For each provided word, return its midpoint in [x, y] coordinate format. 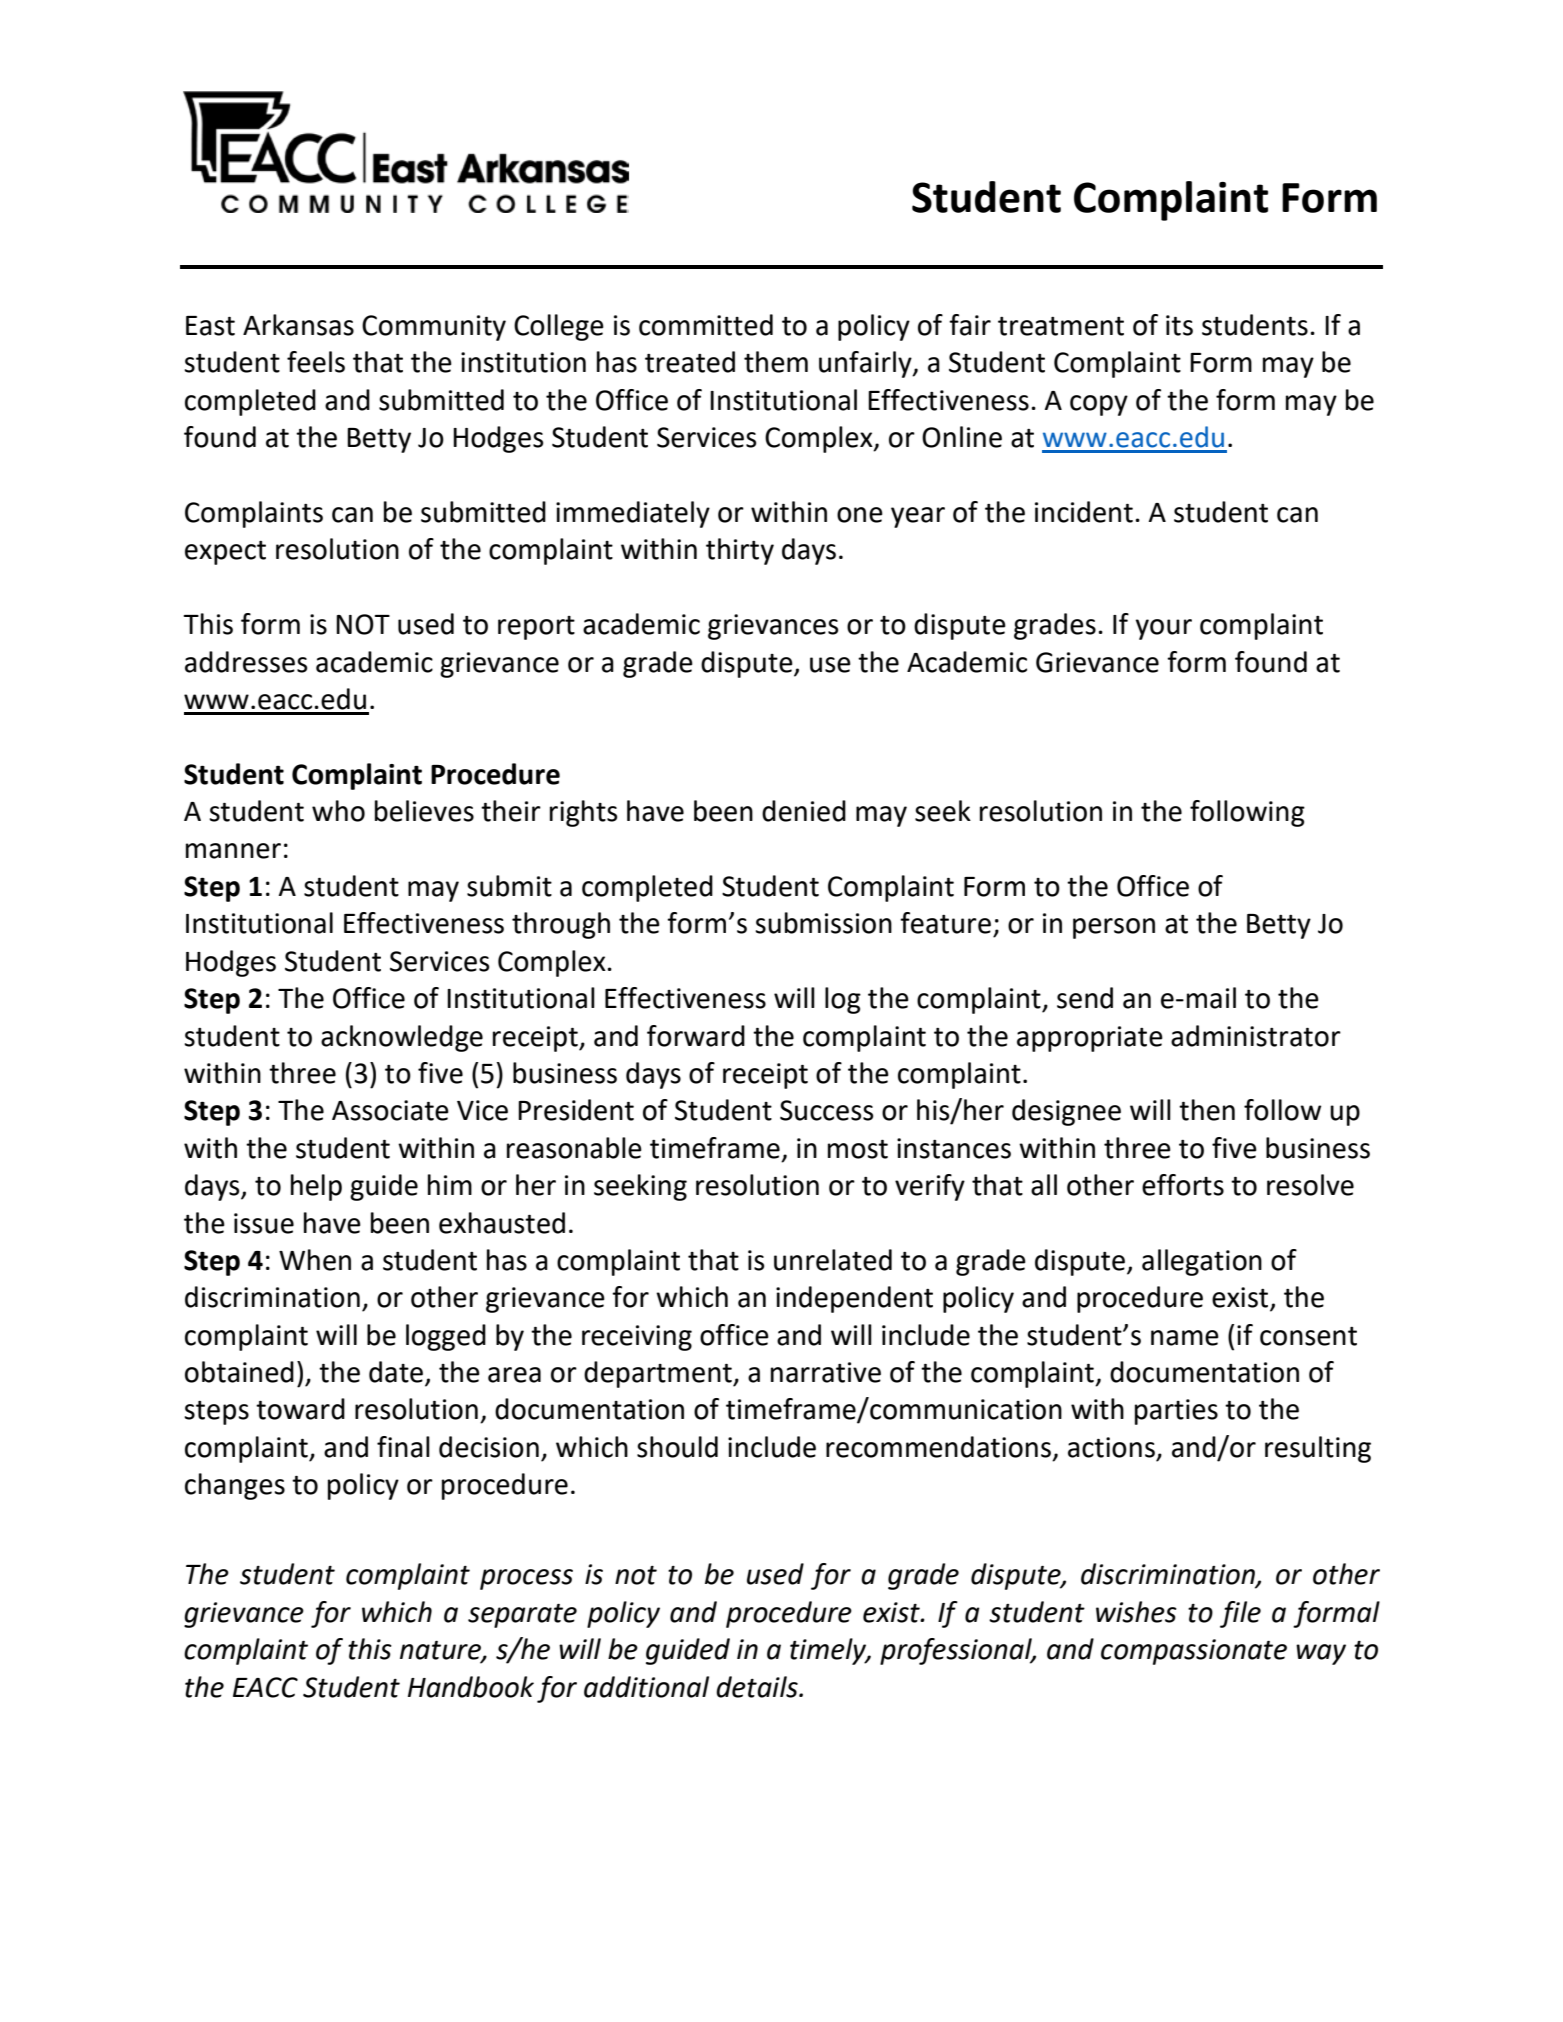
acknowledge [402, 1038]
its [1179, 325]
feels [316, 362]
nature [441, 1651]
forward [696, 1036]
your [1164, 629]
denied [804, 811]
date [396, 1372]
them [776, 362]
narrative [826, 1372]
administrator [1256, 1036]
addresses [246, 662]
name [1185, 1338]
